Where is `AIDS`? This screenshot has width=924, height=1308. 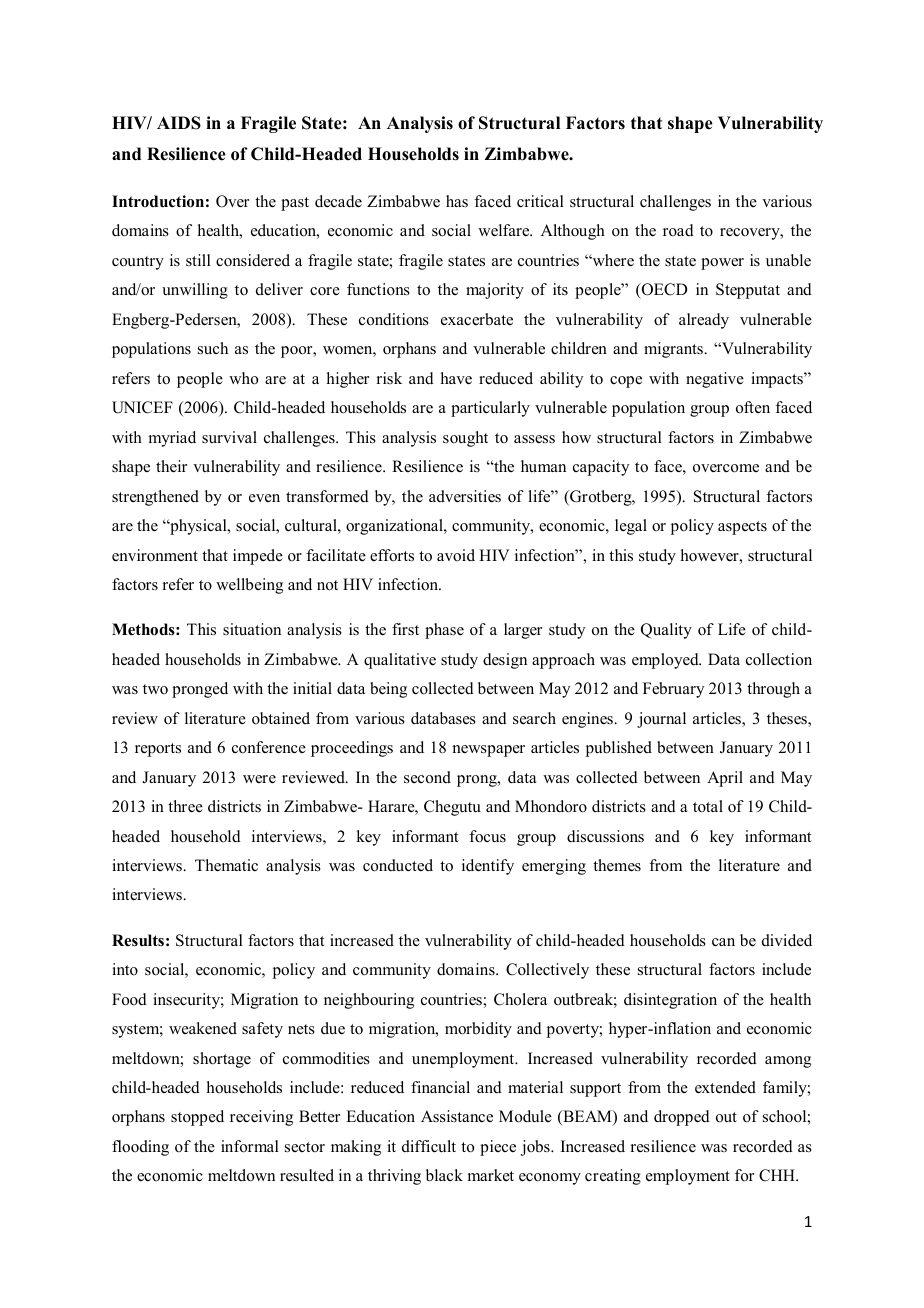
AIDS is located at coordinates (179, 123).
